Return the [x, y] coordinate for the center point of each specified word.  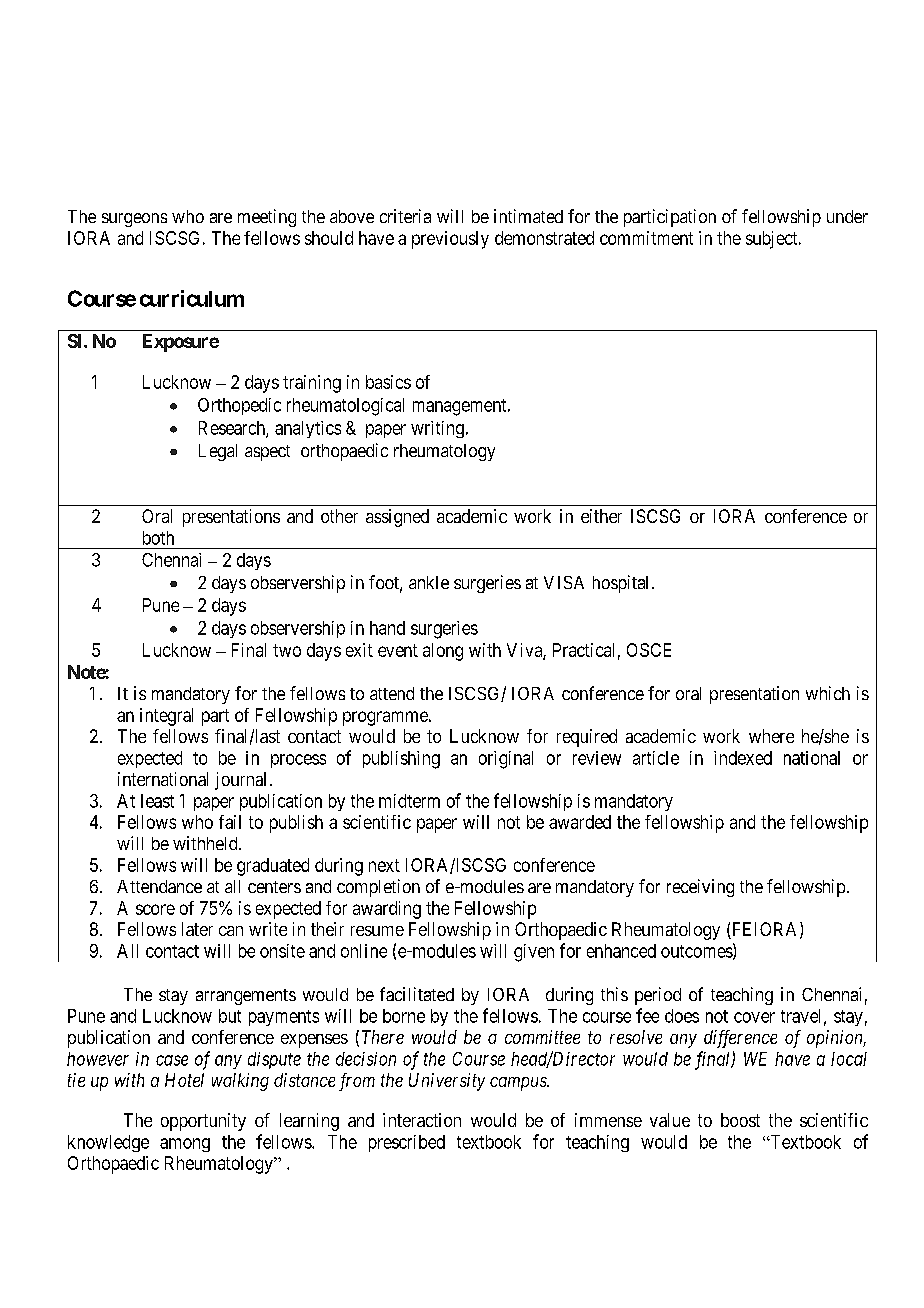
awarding [387, 910]
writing [437, 429]
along [443, 652]
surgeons [134, 220]
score [155, 909]
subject [773, 240]
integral [166, 717]
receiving [700, 888]
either [601, 516]
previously [450, 240]
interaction [422, 1120]
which [828, 693]
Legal [218, 452]
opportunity [203, 1122]
